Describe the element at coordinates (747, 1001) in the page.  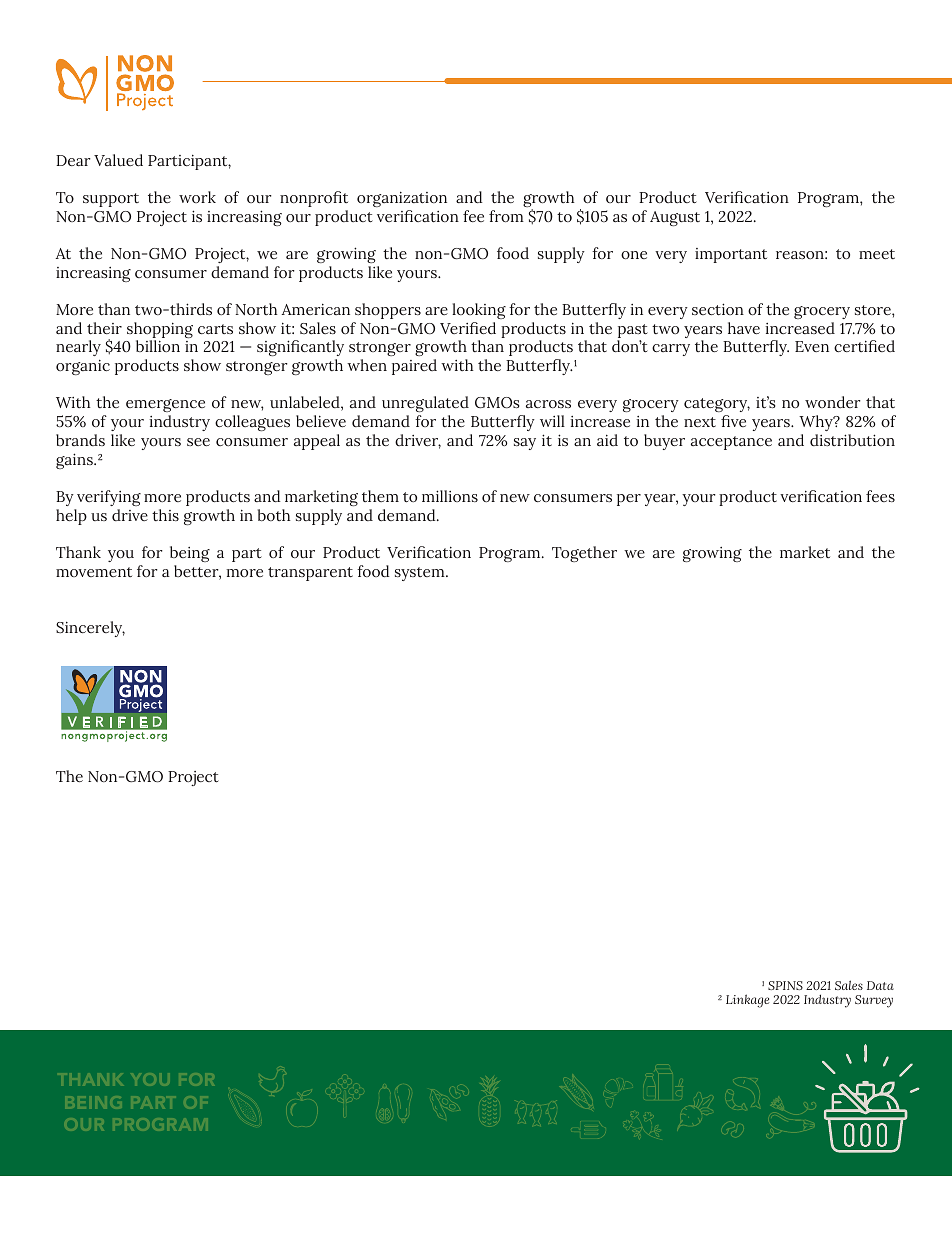
I see `Linkage` at that location.
